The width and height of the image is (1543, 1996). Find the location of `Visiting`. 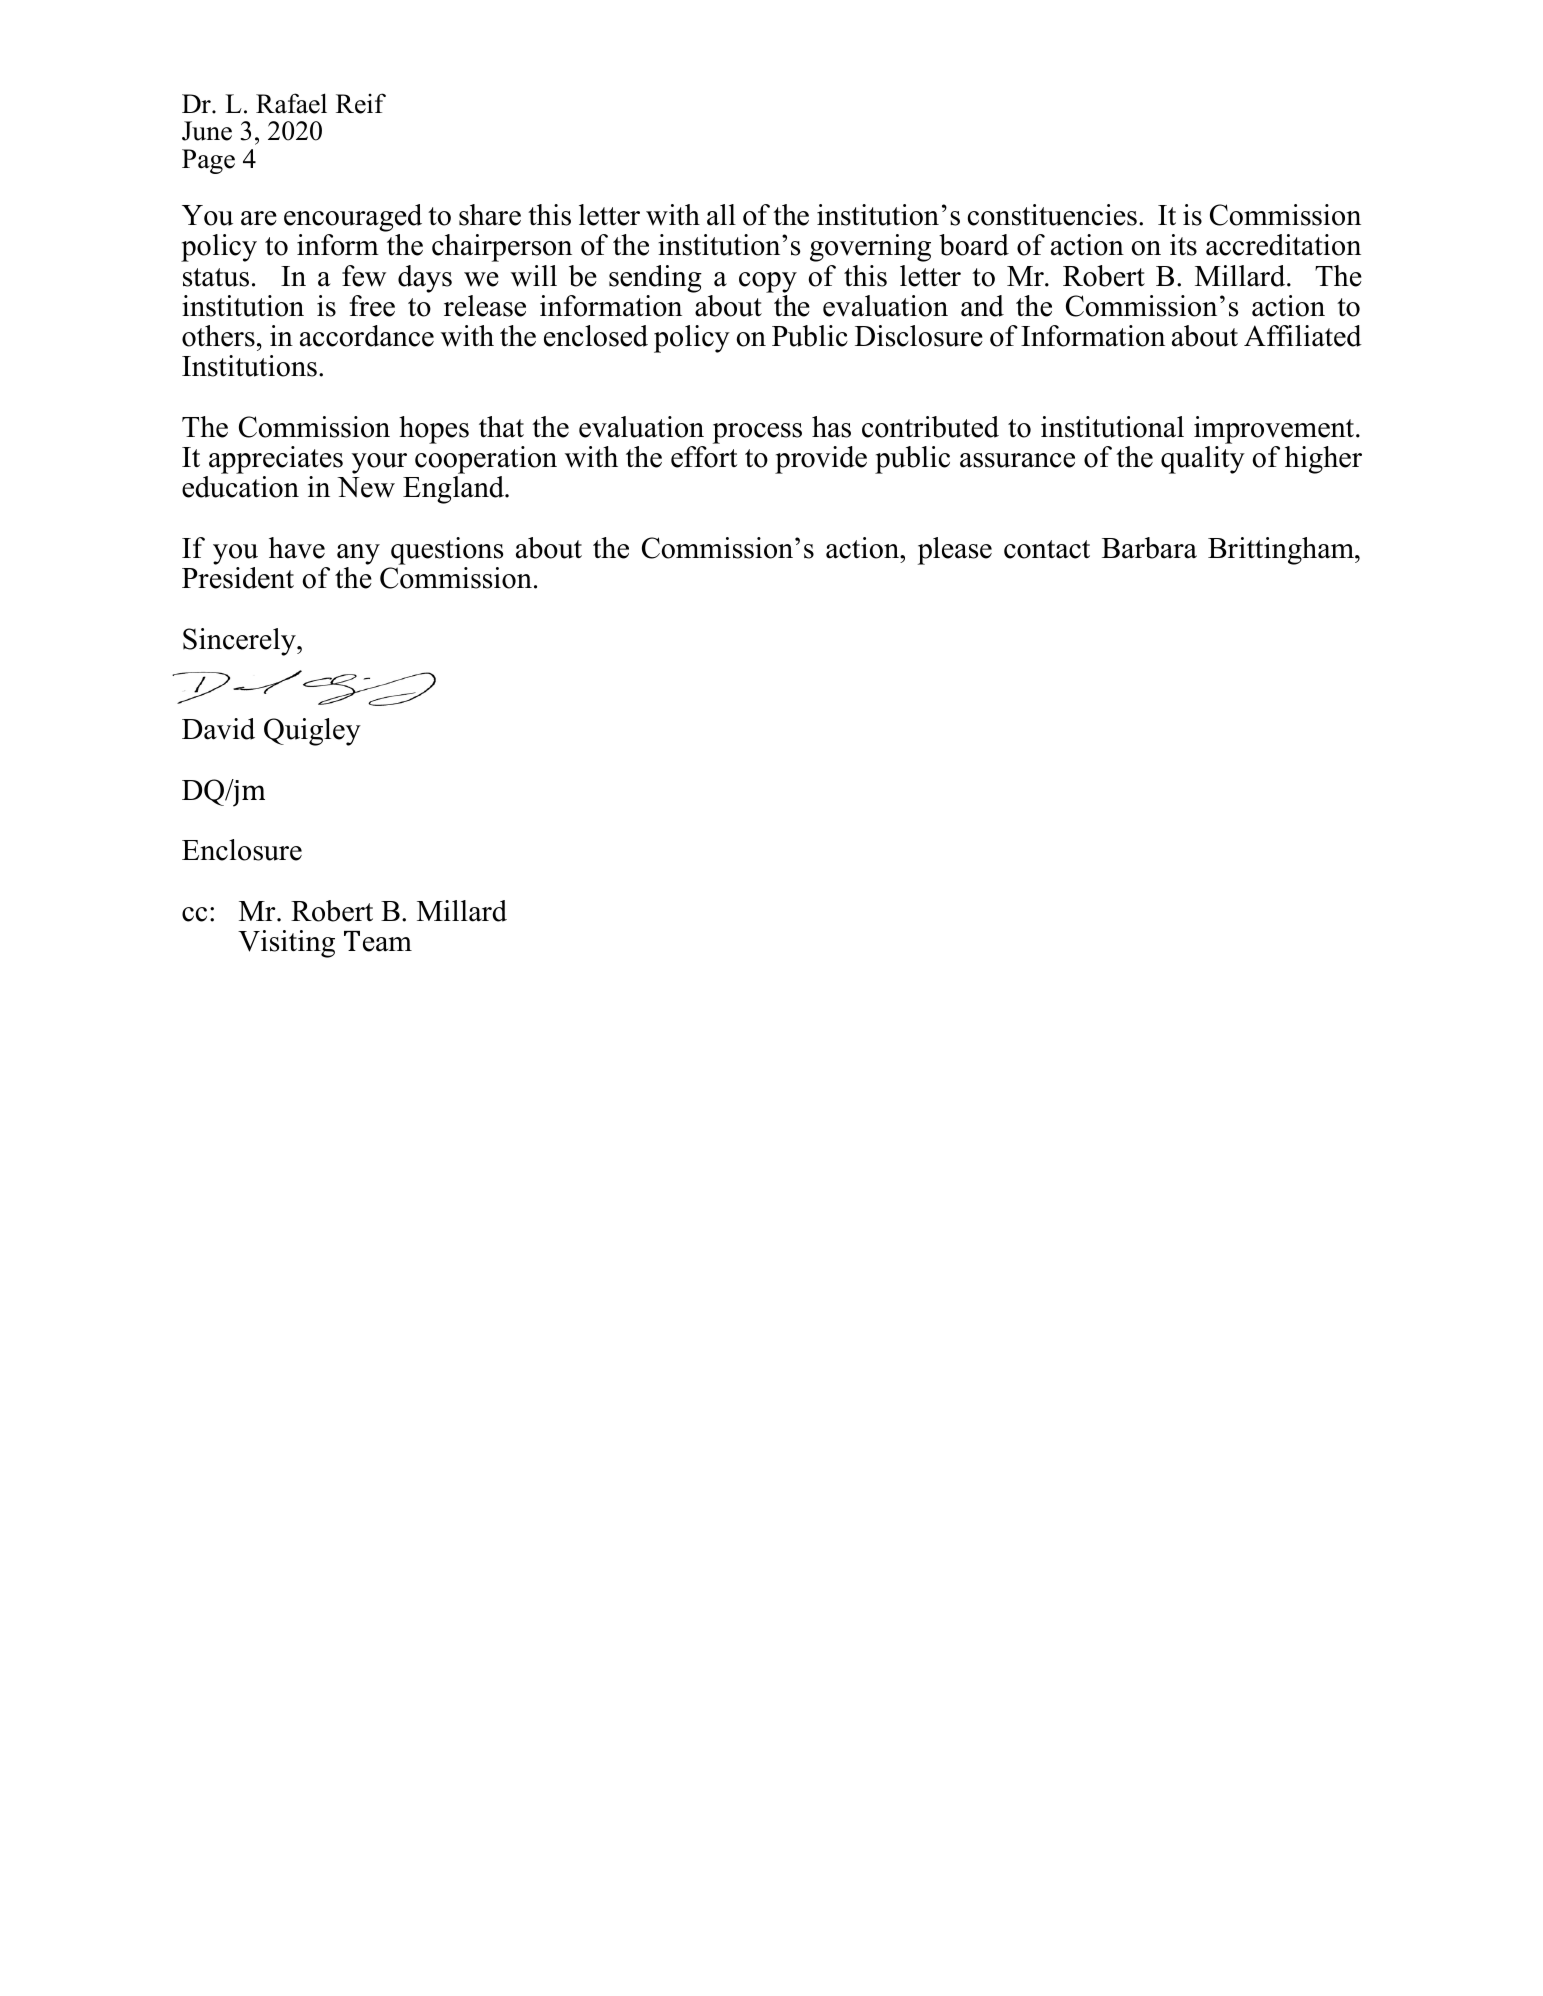

Visiting is located at coordinates (286, 944).
